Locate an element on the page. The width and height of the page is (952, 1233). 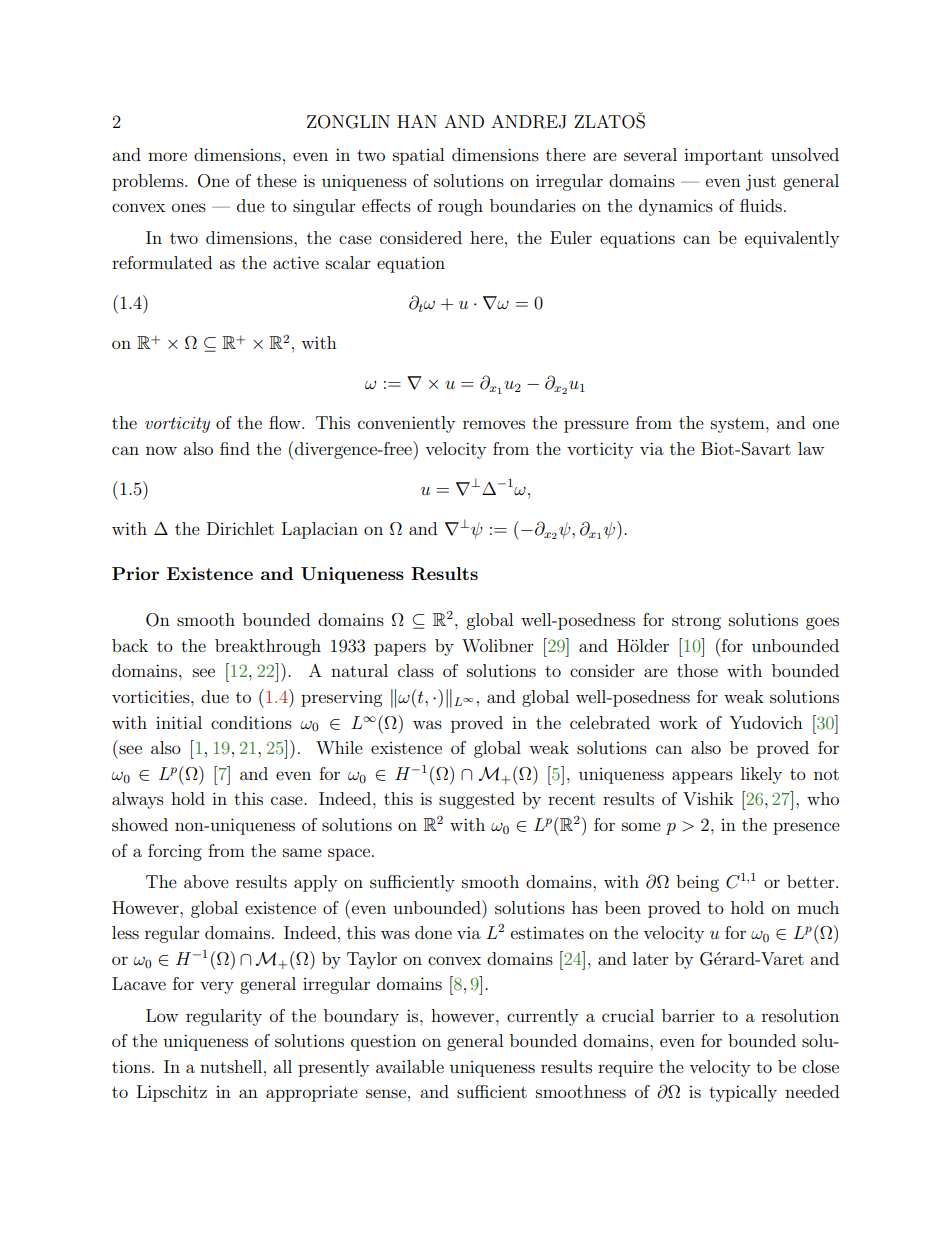
papers is located at coordinates (400, 649).
